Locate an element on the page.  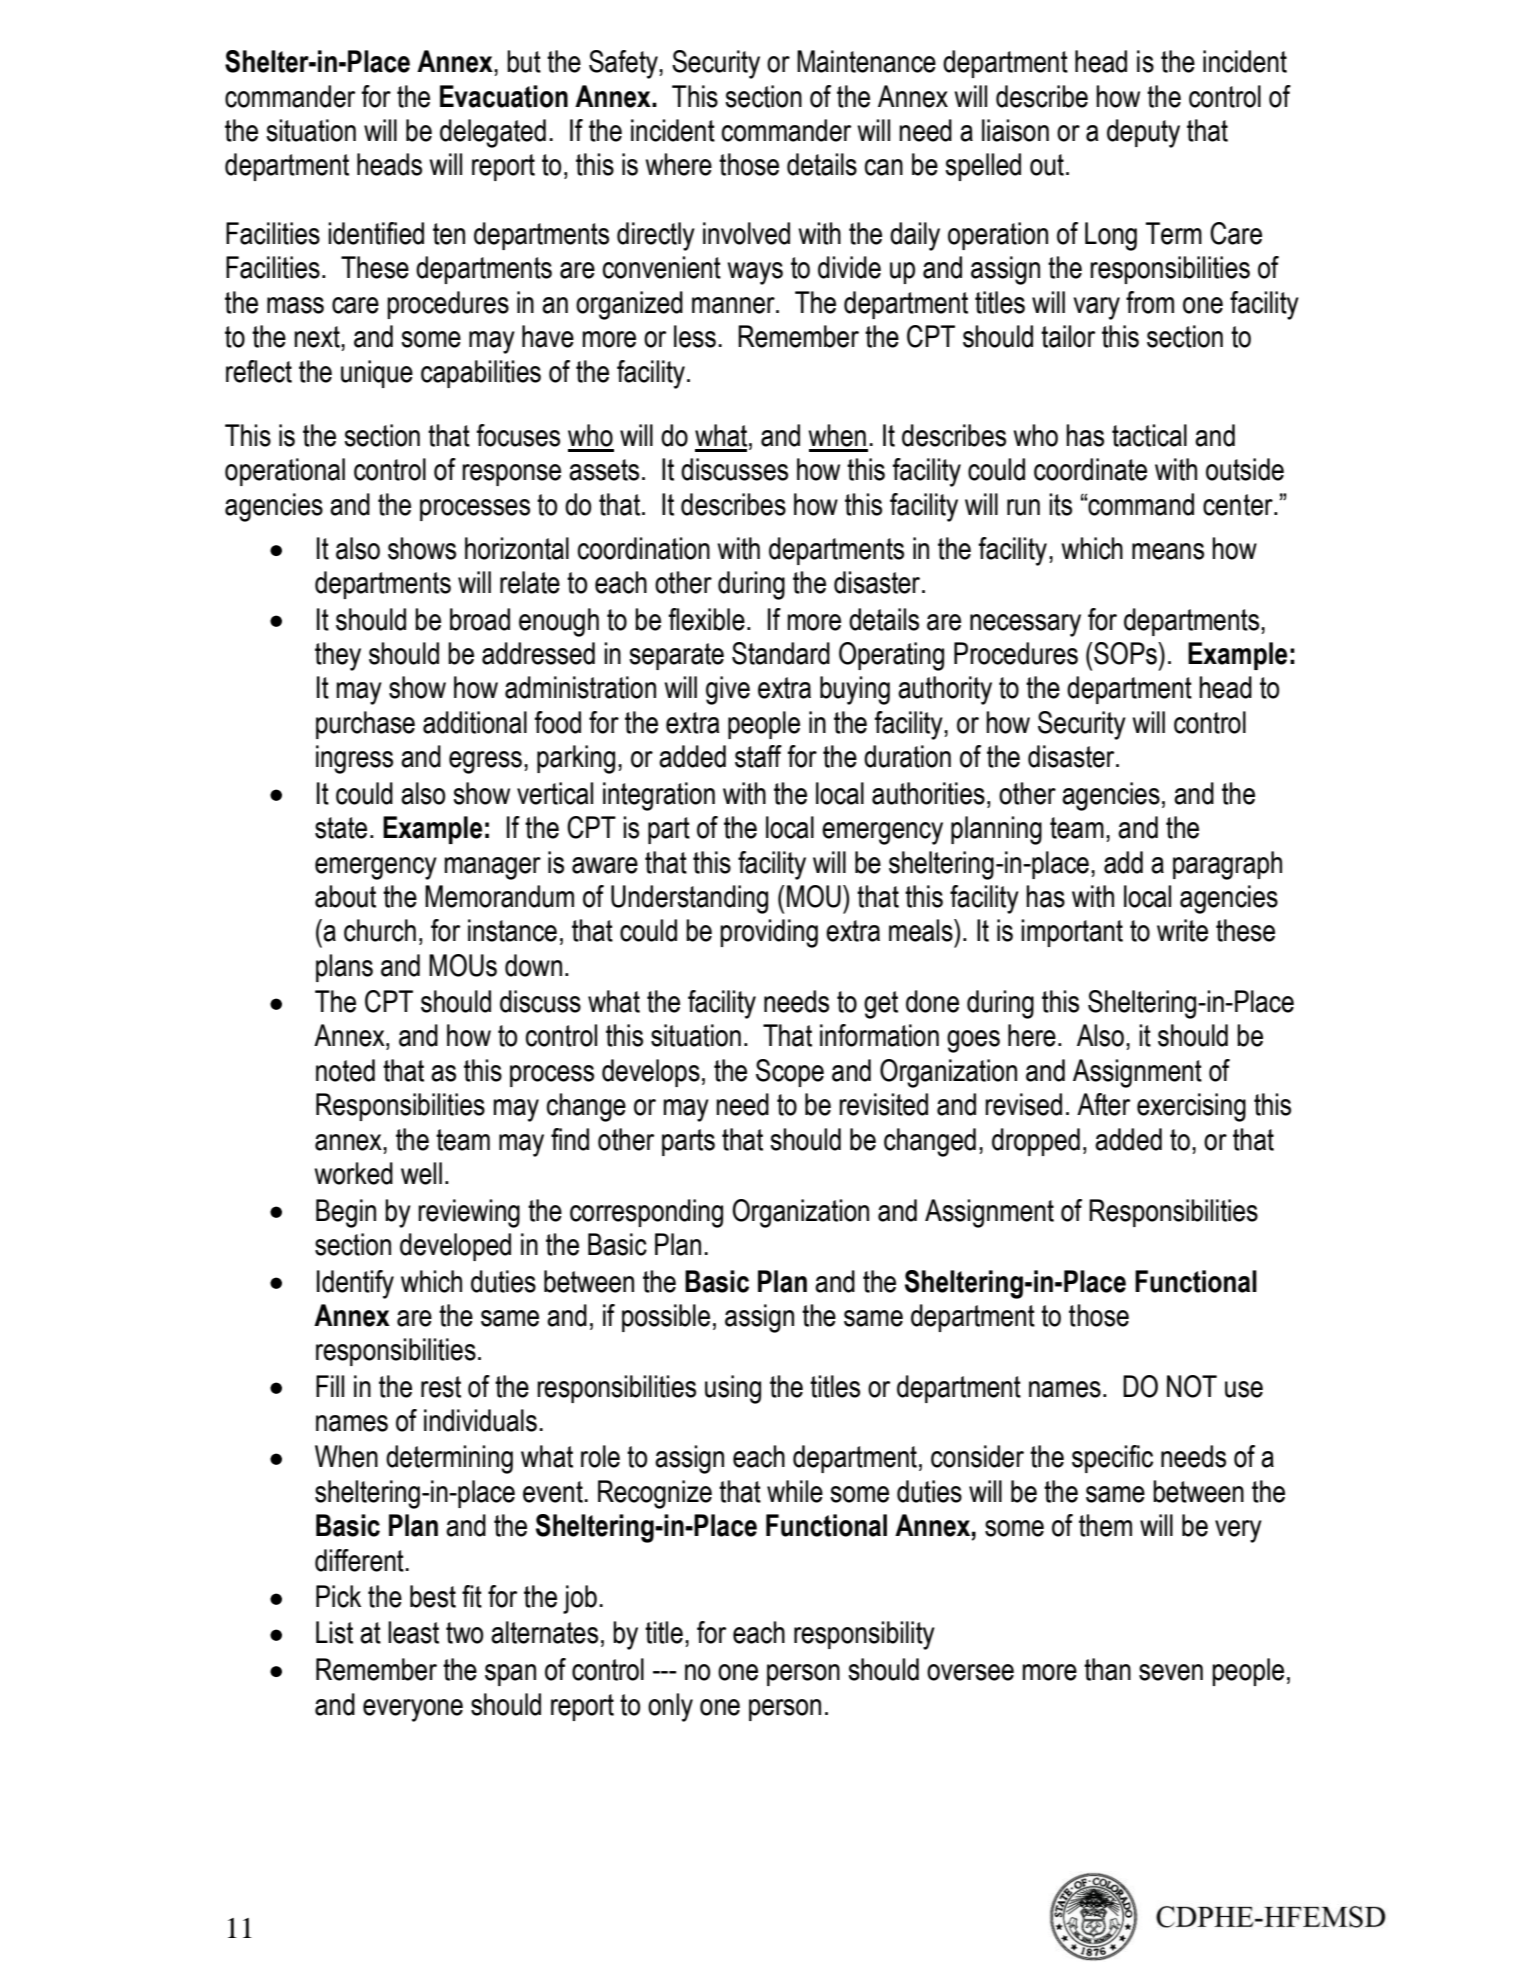
least is located at coordinates (413, 1632).
